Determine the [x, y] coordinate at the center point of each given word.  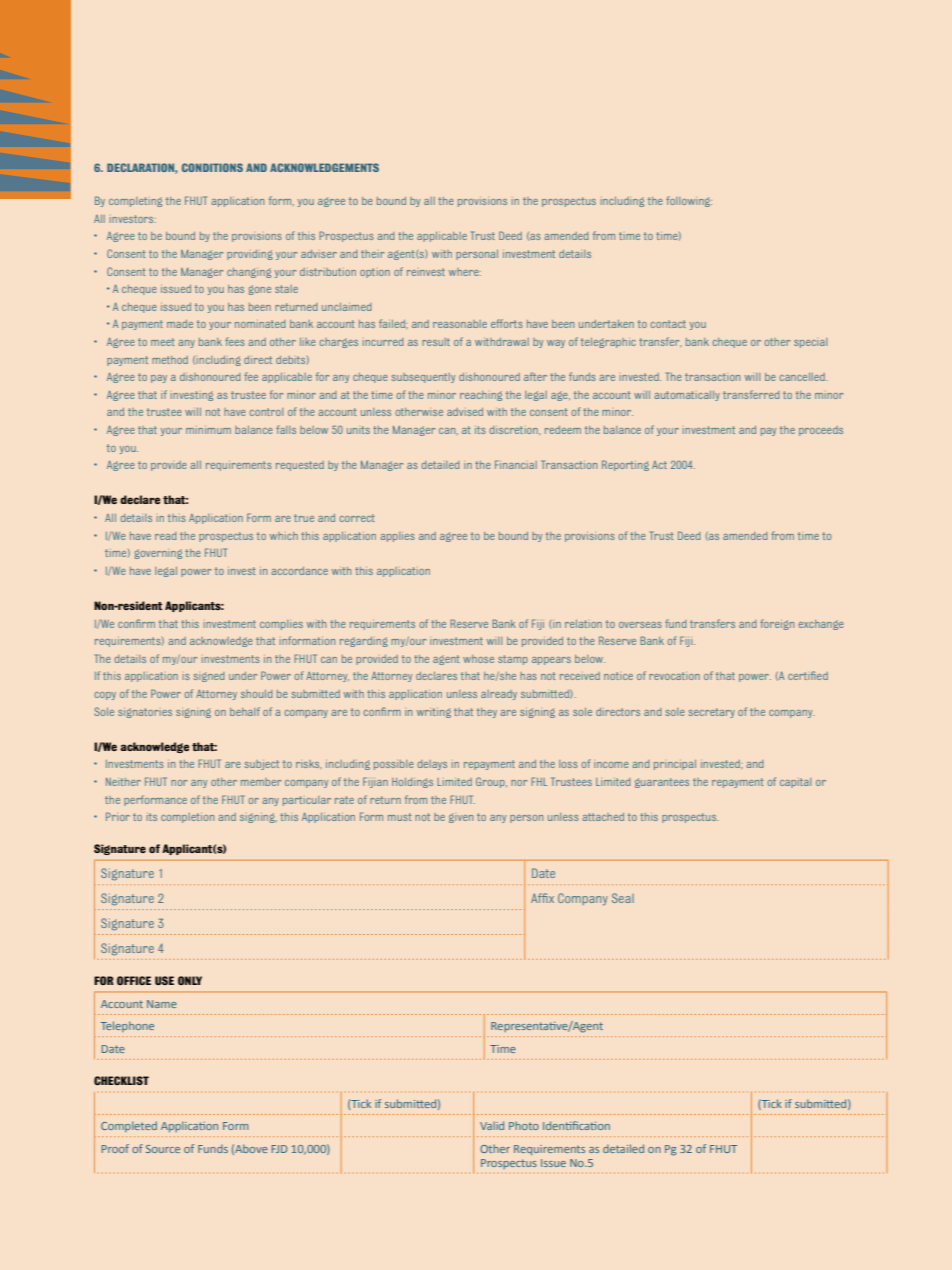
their [372, 254]
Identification [576, 1125]
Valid [492, 1125]
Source [163, 1149]
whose [478, 659]
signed [209, 677]
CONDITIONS [212, 167]
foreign [777, 624]
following [689, 201]
